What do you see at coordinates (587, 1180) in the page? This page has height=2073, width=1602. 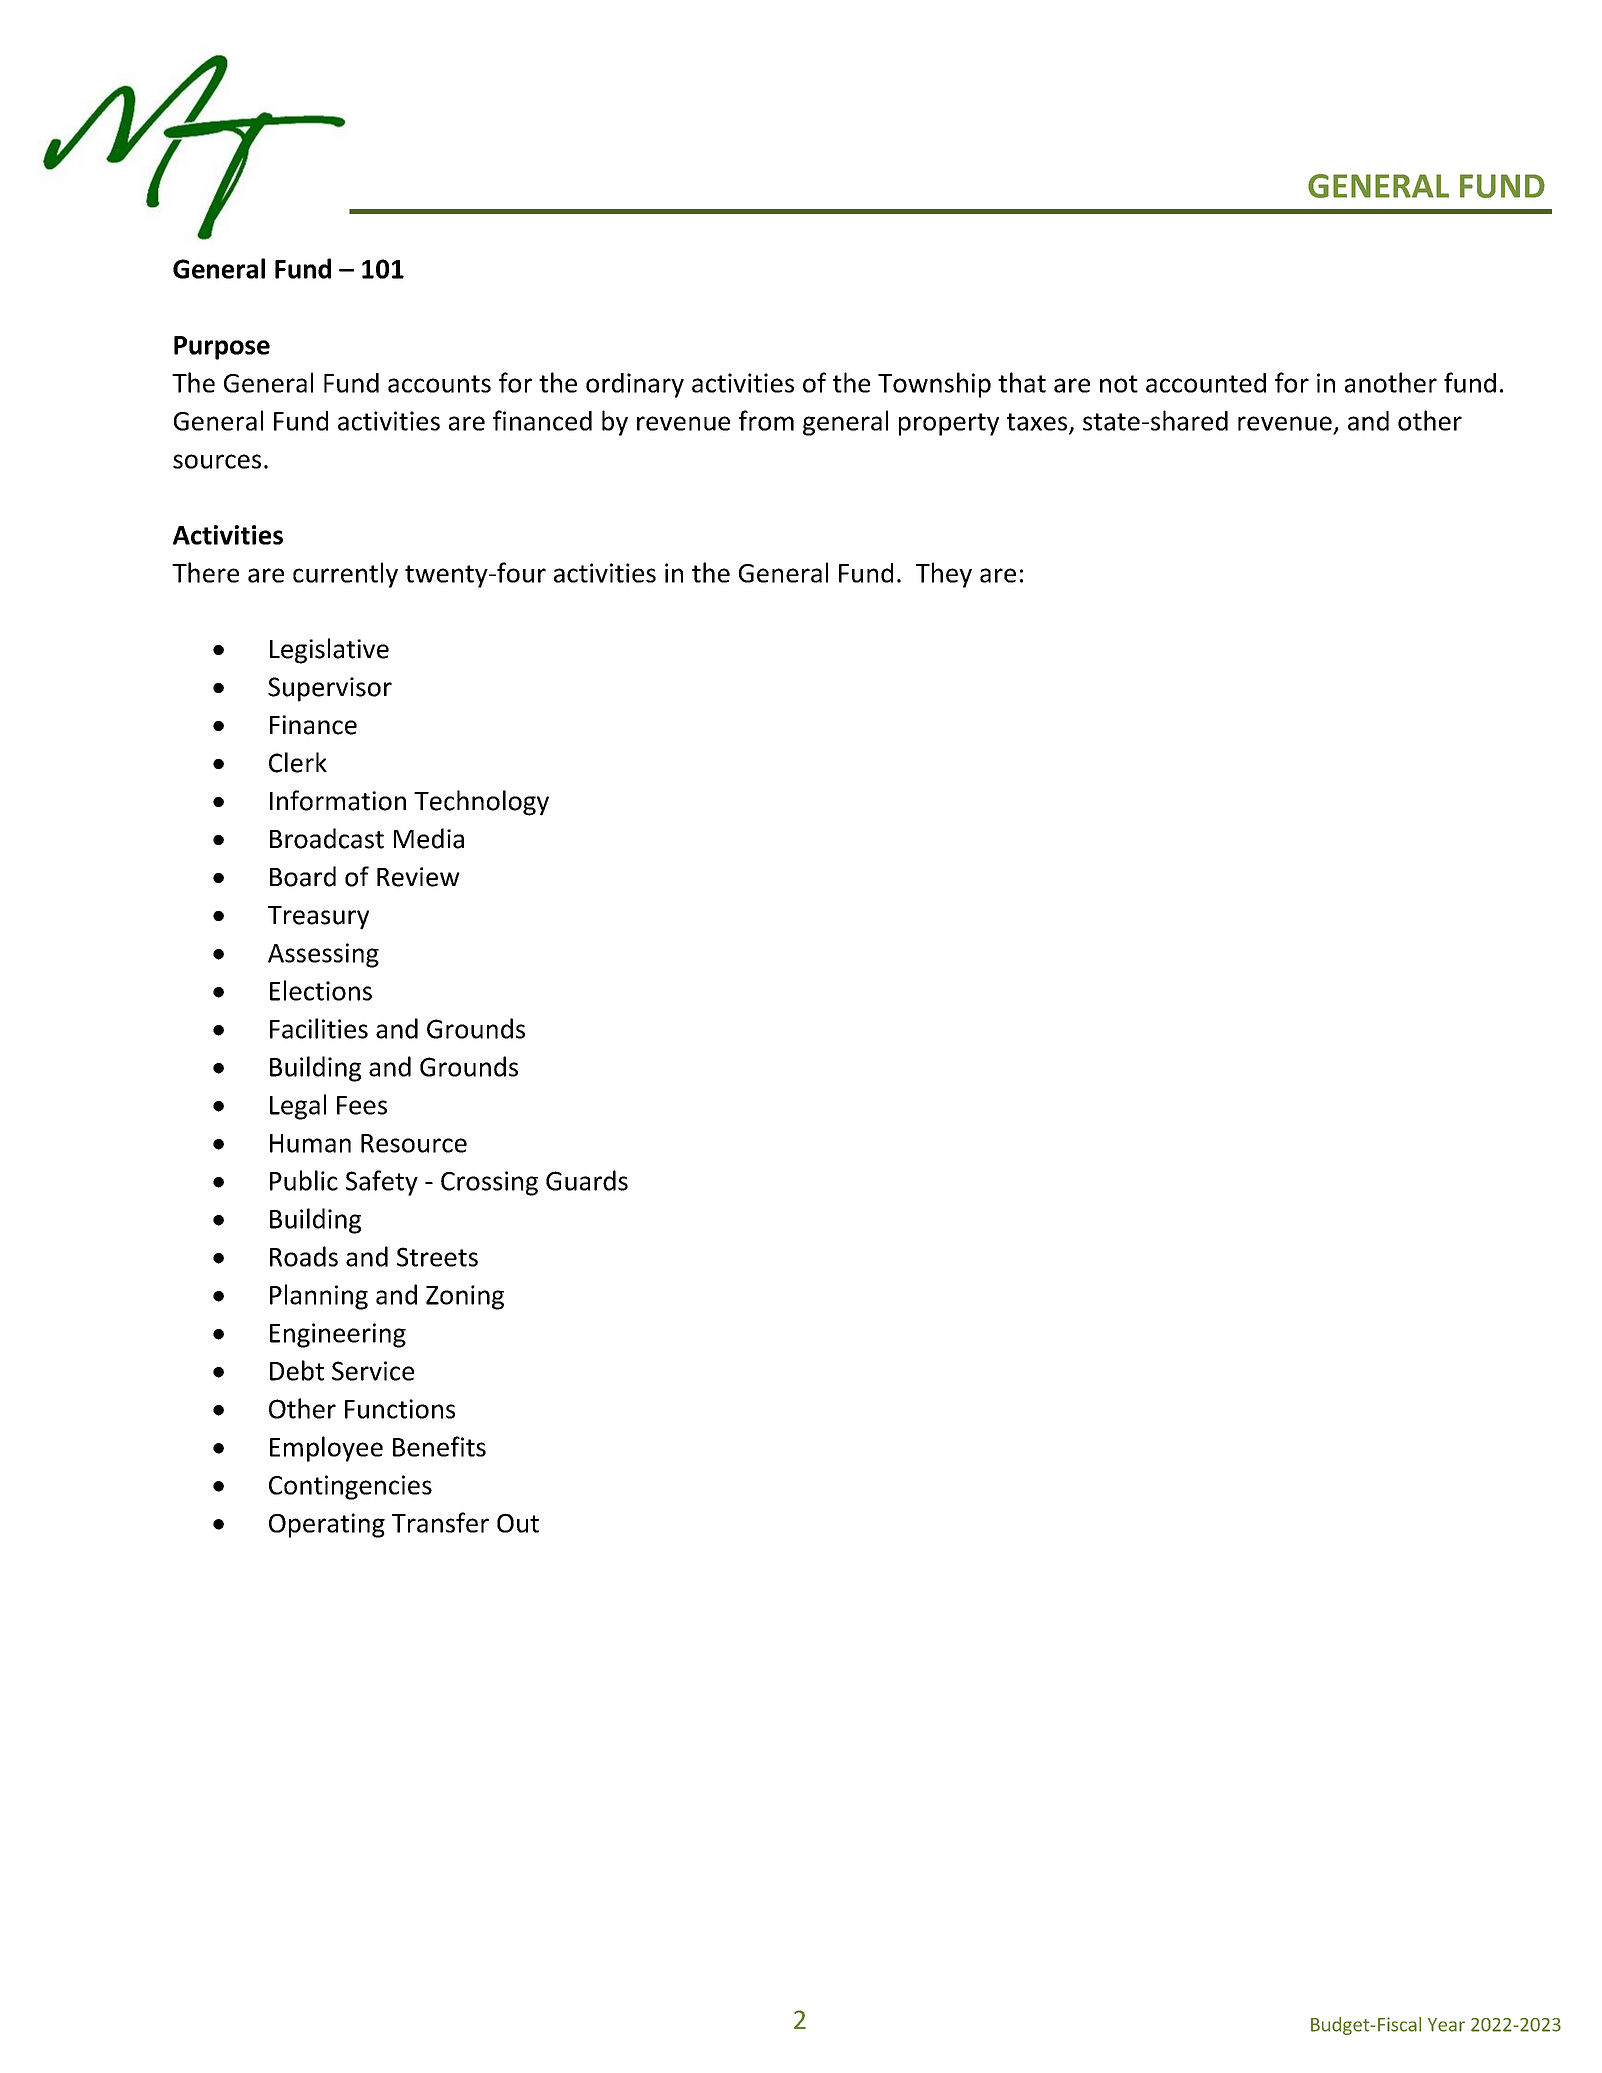 I see `Guards` at bounding box center [587, 1180].
